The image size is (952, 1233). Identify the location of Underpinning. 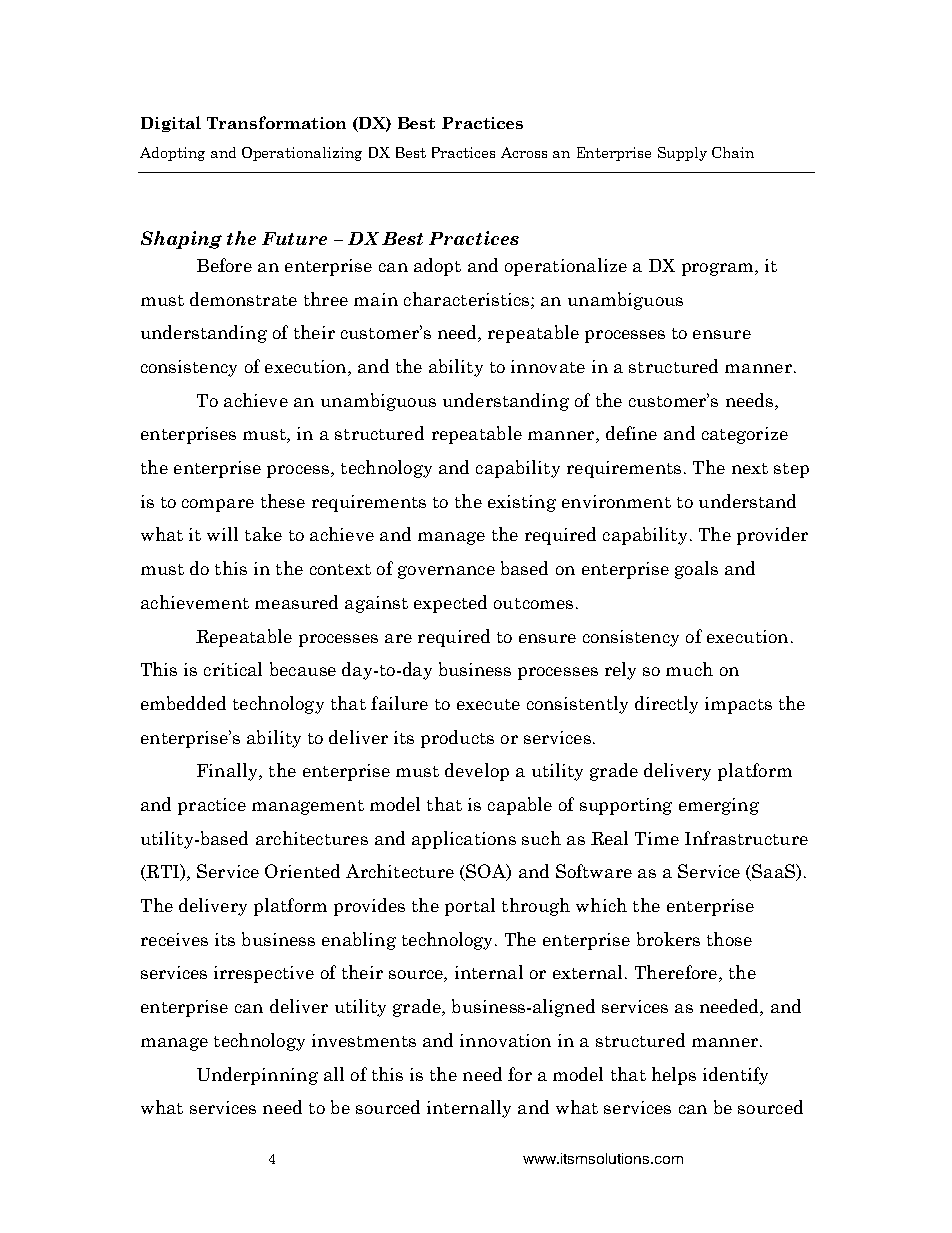
(257, 1076).
